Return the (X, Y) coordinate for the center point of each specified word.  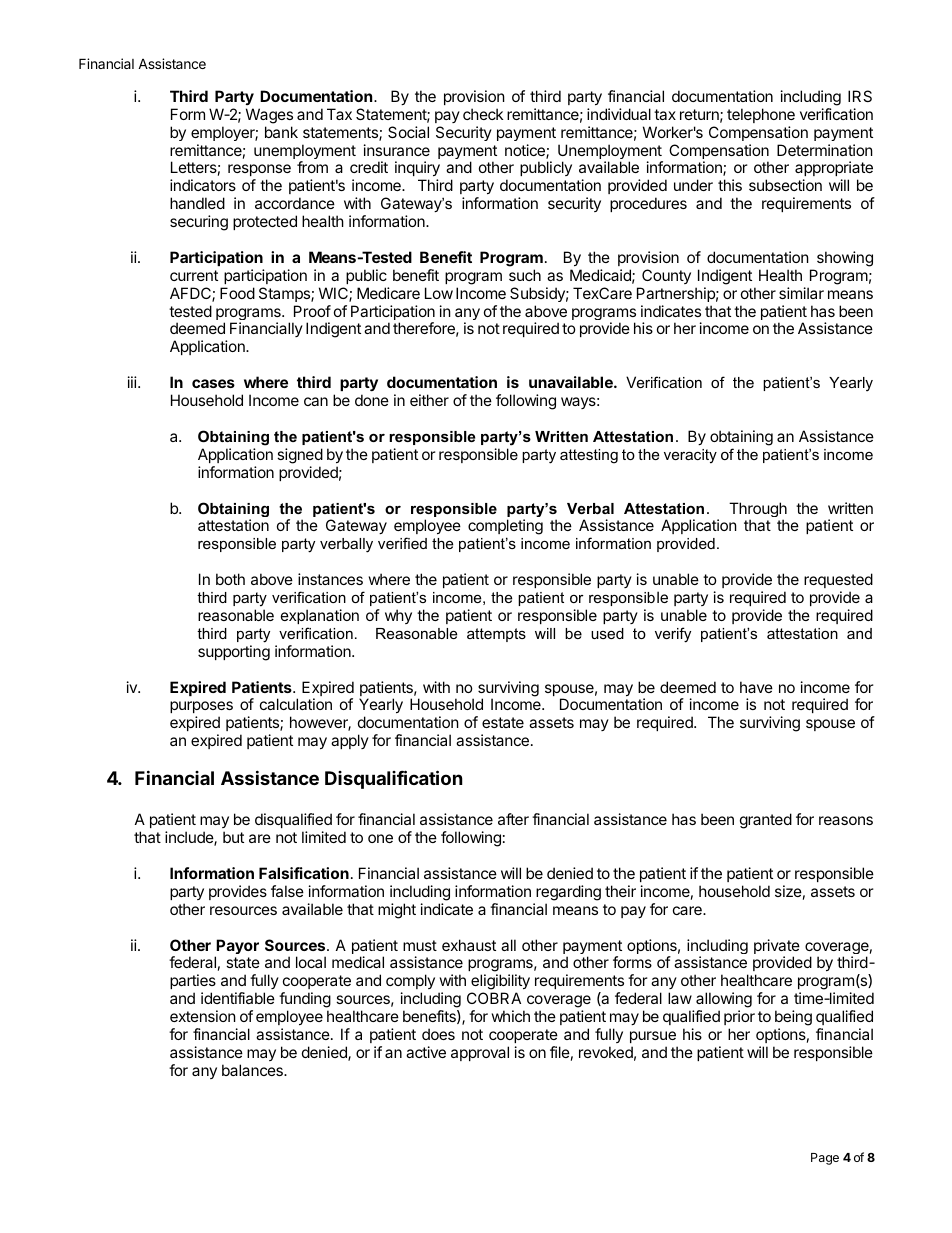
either (429, 400)
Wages (269, 116)
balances (253, 1070)
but (233, 837)
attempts (496, 635)
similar (801, 293)
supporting (234, 653)
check (483, 114)
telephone (761, 115)
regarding (568, 893)
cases (213, 383)
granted (766, 821)
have (756, 687)
